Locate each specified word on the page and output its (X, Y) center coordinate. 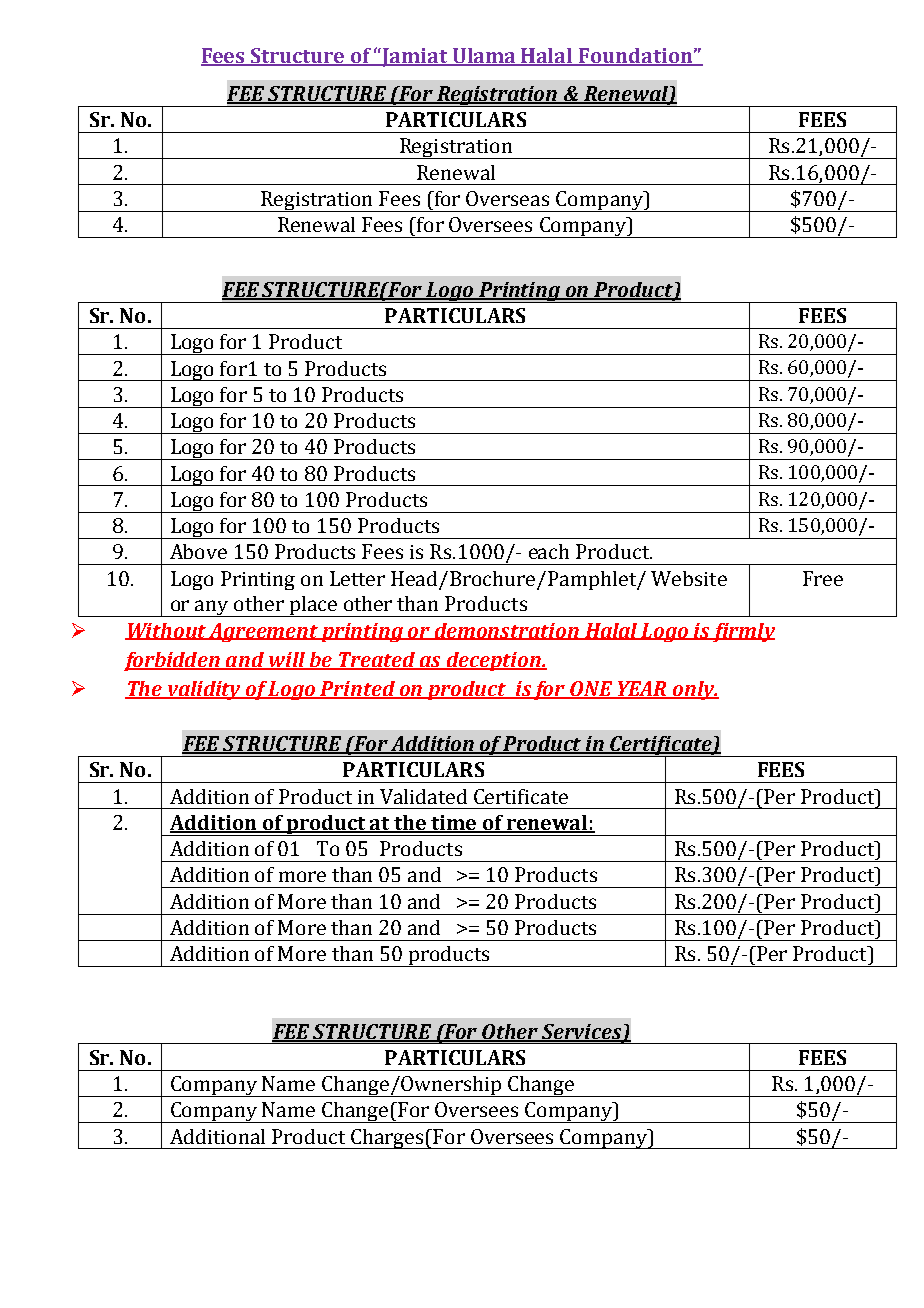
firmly (743, 632)
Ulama (484, 56)
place (313, 606)
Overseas (507, 198)
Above (198, 551)
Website (689, 578)
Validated (423, 796)
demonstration (507, 631)
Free (823, 578)
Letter (357, 578)
